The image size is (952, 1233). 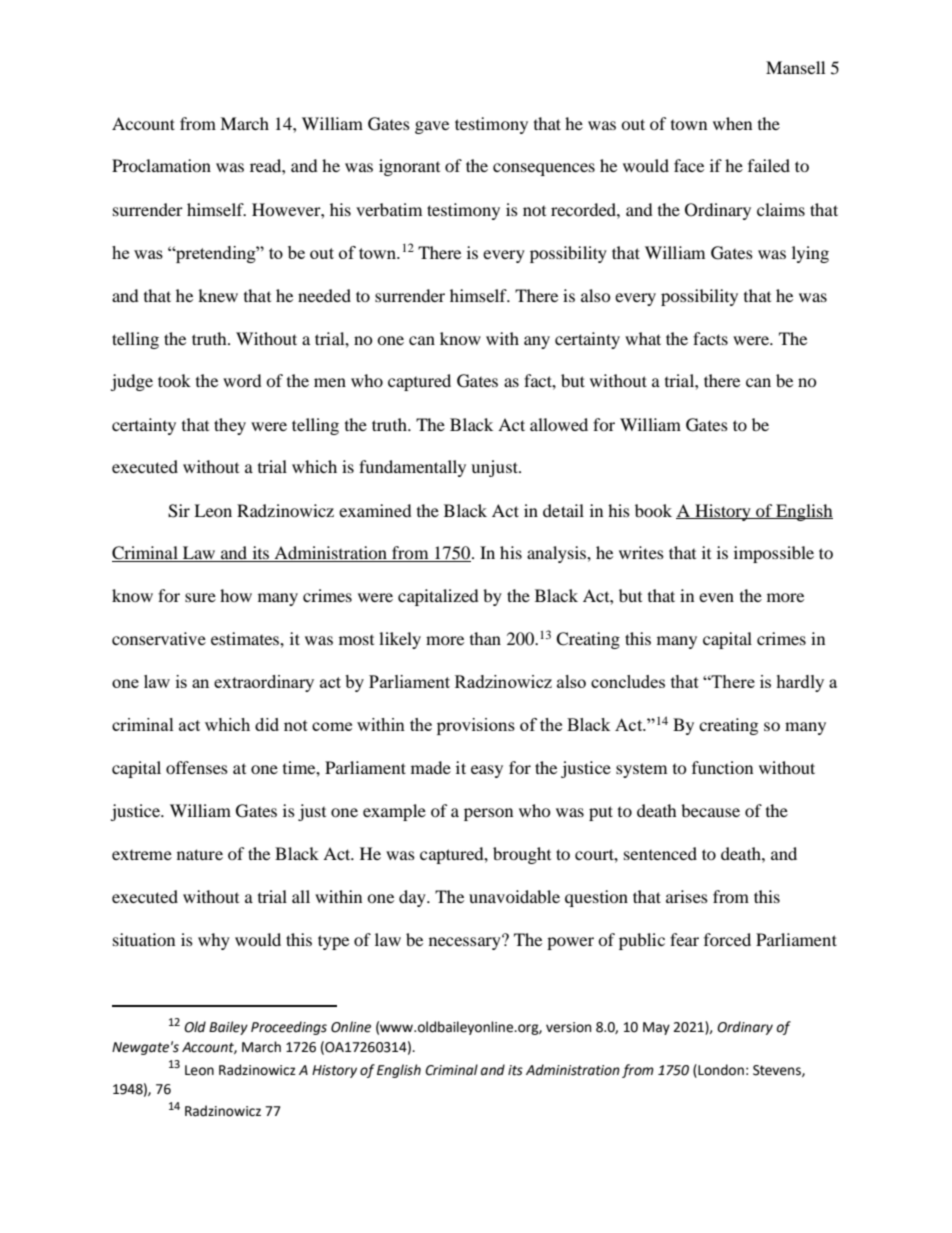 I want to click on allowed, so click(x=559, y=424).
